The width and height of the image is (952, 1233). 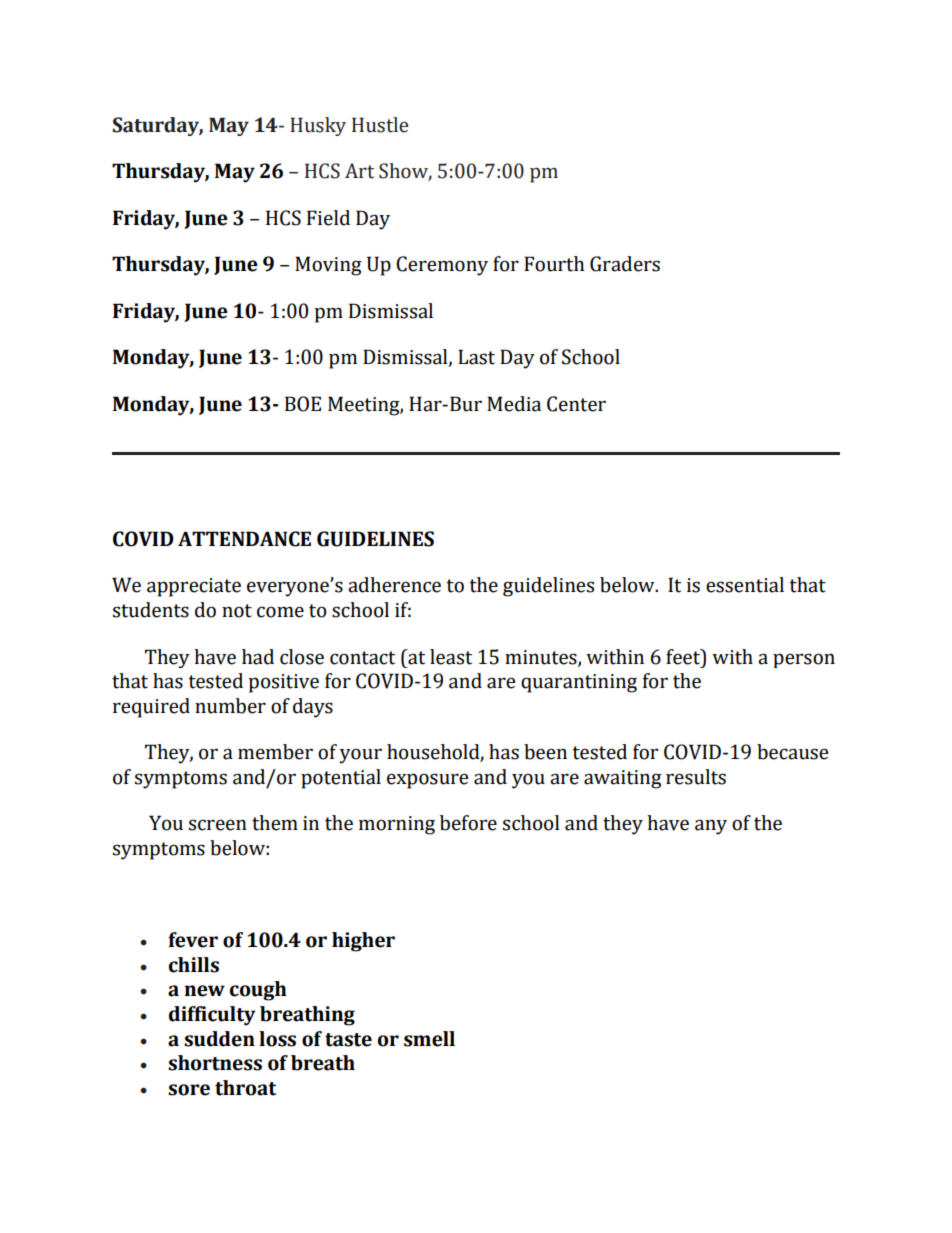 What do you see at coordinates (696, 777) in the image?
I see `results` at bounding box center [696, 777].
